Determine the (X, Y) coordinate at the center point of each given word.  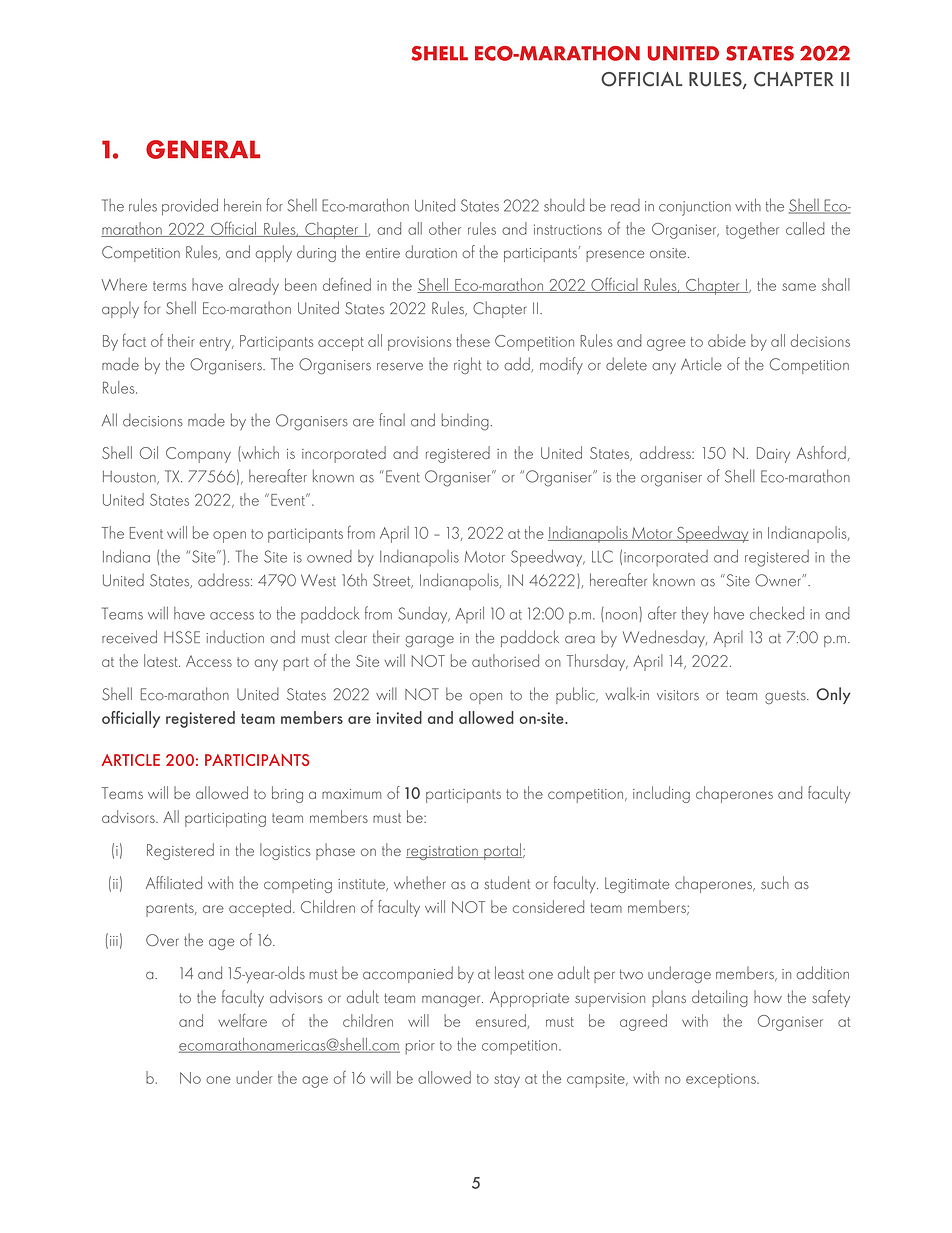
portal (502, 851)
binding (465, 422)
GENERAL (203, 149)
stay (507, 1081)
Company (198, 455)
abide (727, 340)
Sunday (424, 615)
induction (235, 637)
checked (777, 613)
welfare (242, 1020)
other (445, 228)
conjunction (695, 208)
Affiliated (174, 882)
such (775, 882)
